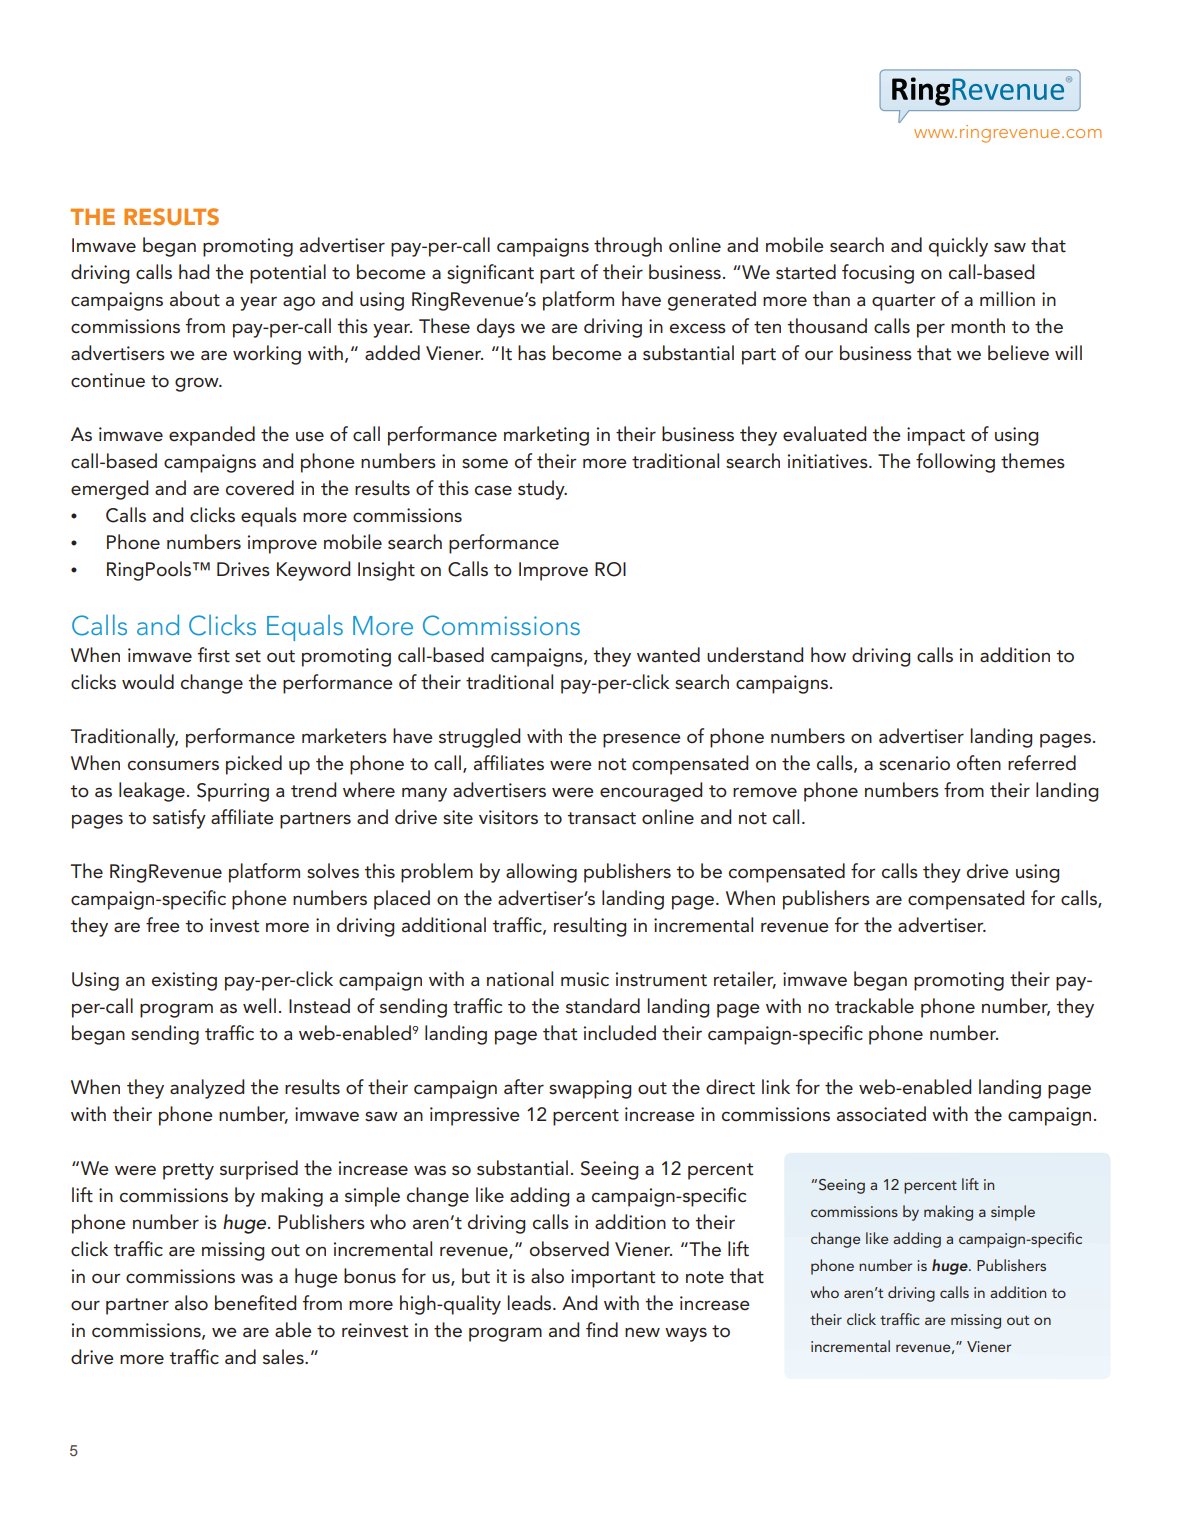 The height and width of the document is (1527, 1180). What do you see at coordinates (602, 818) in the document?
I see `transact` at bounding box center [602, 818].
